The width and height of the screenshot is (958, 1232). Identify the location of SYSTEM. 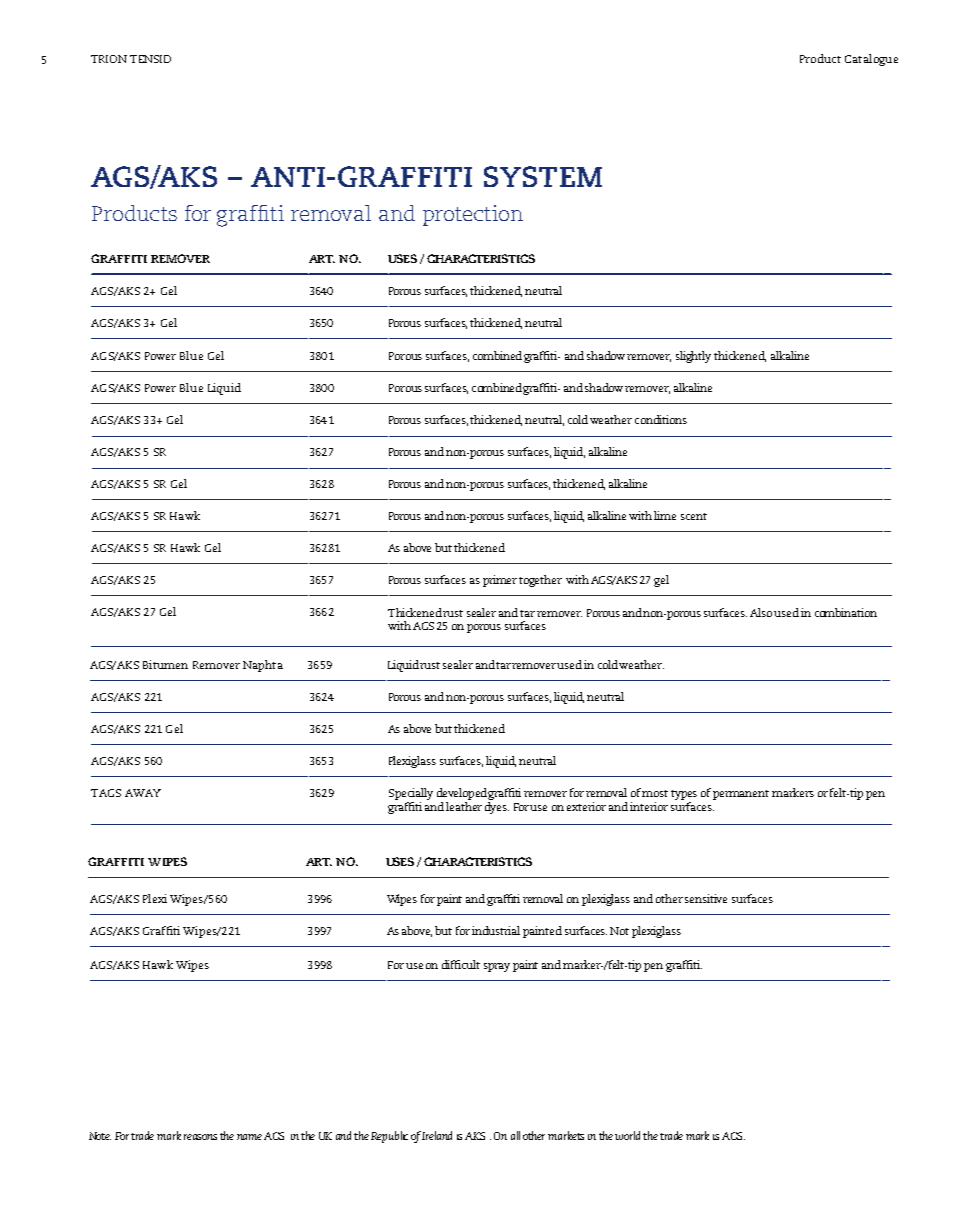
(543, 176).
